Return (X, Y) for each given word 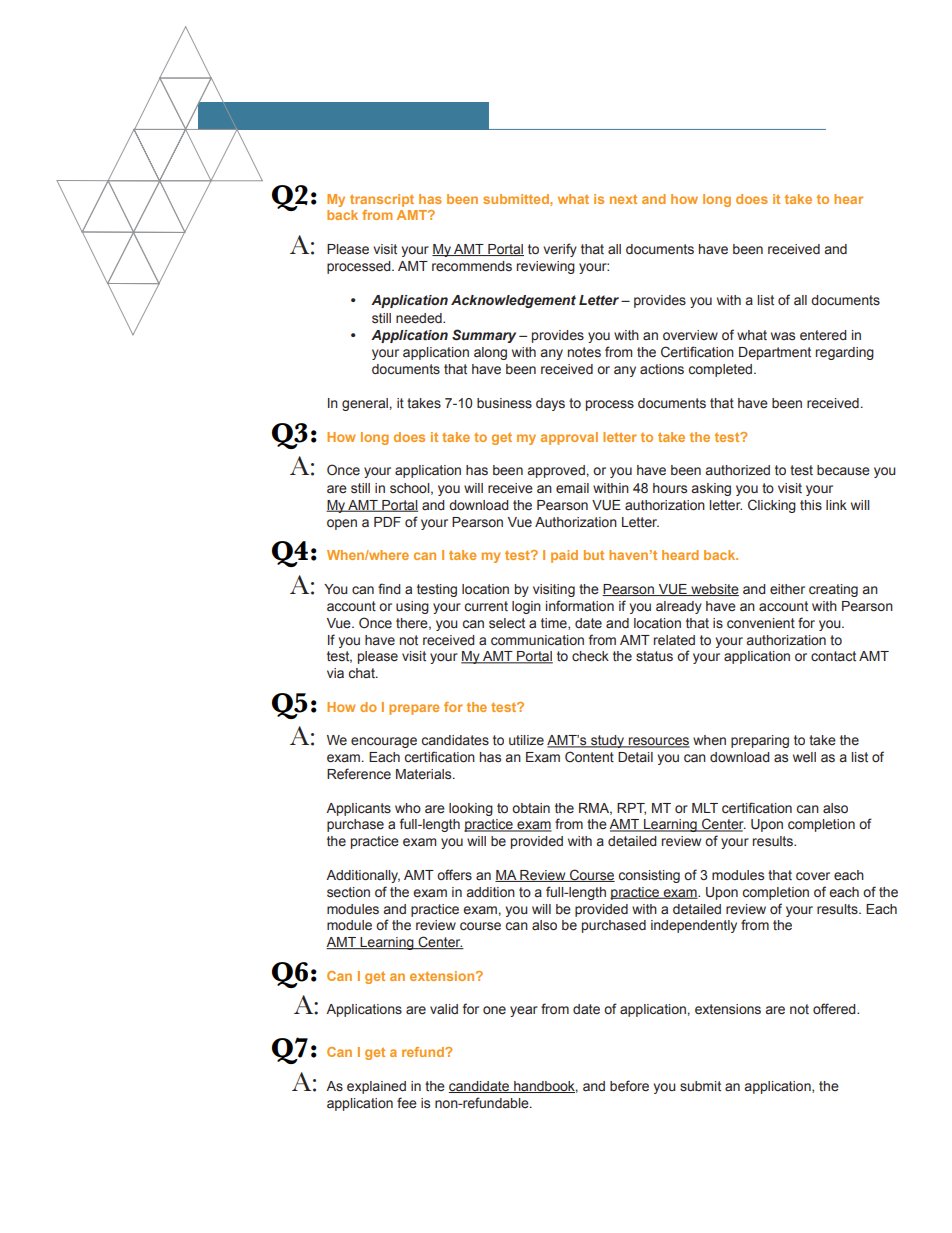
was (783, 336)
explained (376, 1087)
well (804, 757)
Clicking (772, 506)
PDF (387, 522)
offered (835, 1009)
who (408, 808)
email (572, 488)
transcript (382, 200)
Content (589, 756)
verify (560, 250)
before (629, 1086)
